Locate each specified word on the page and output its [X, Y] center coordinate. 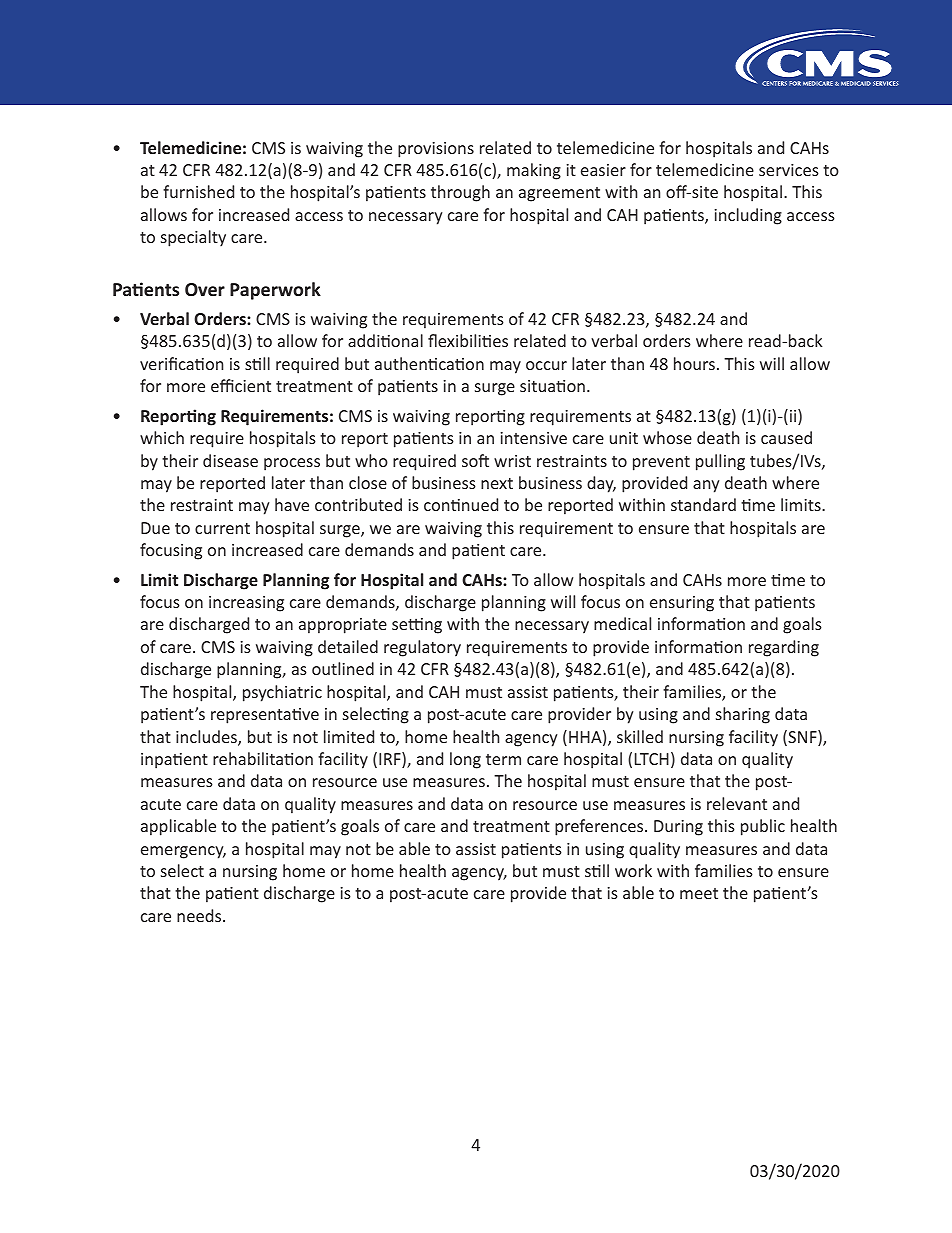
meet [699, 893]
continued [461, 504]
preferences [600, 827]
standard [703, 504]
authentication [429, 363]
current [222, 528]
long [465, 760]
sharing [743, 715]
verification [181, 363]
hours [694, 363]
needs [200, 915]
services [789, 170]
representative [265, 716]
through [460, 193]
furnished [198, 191]
